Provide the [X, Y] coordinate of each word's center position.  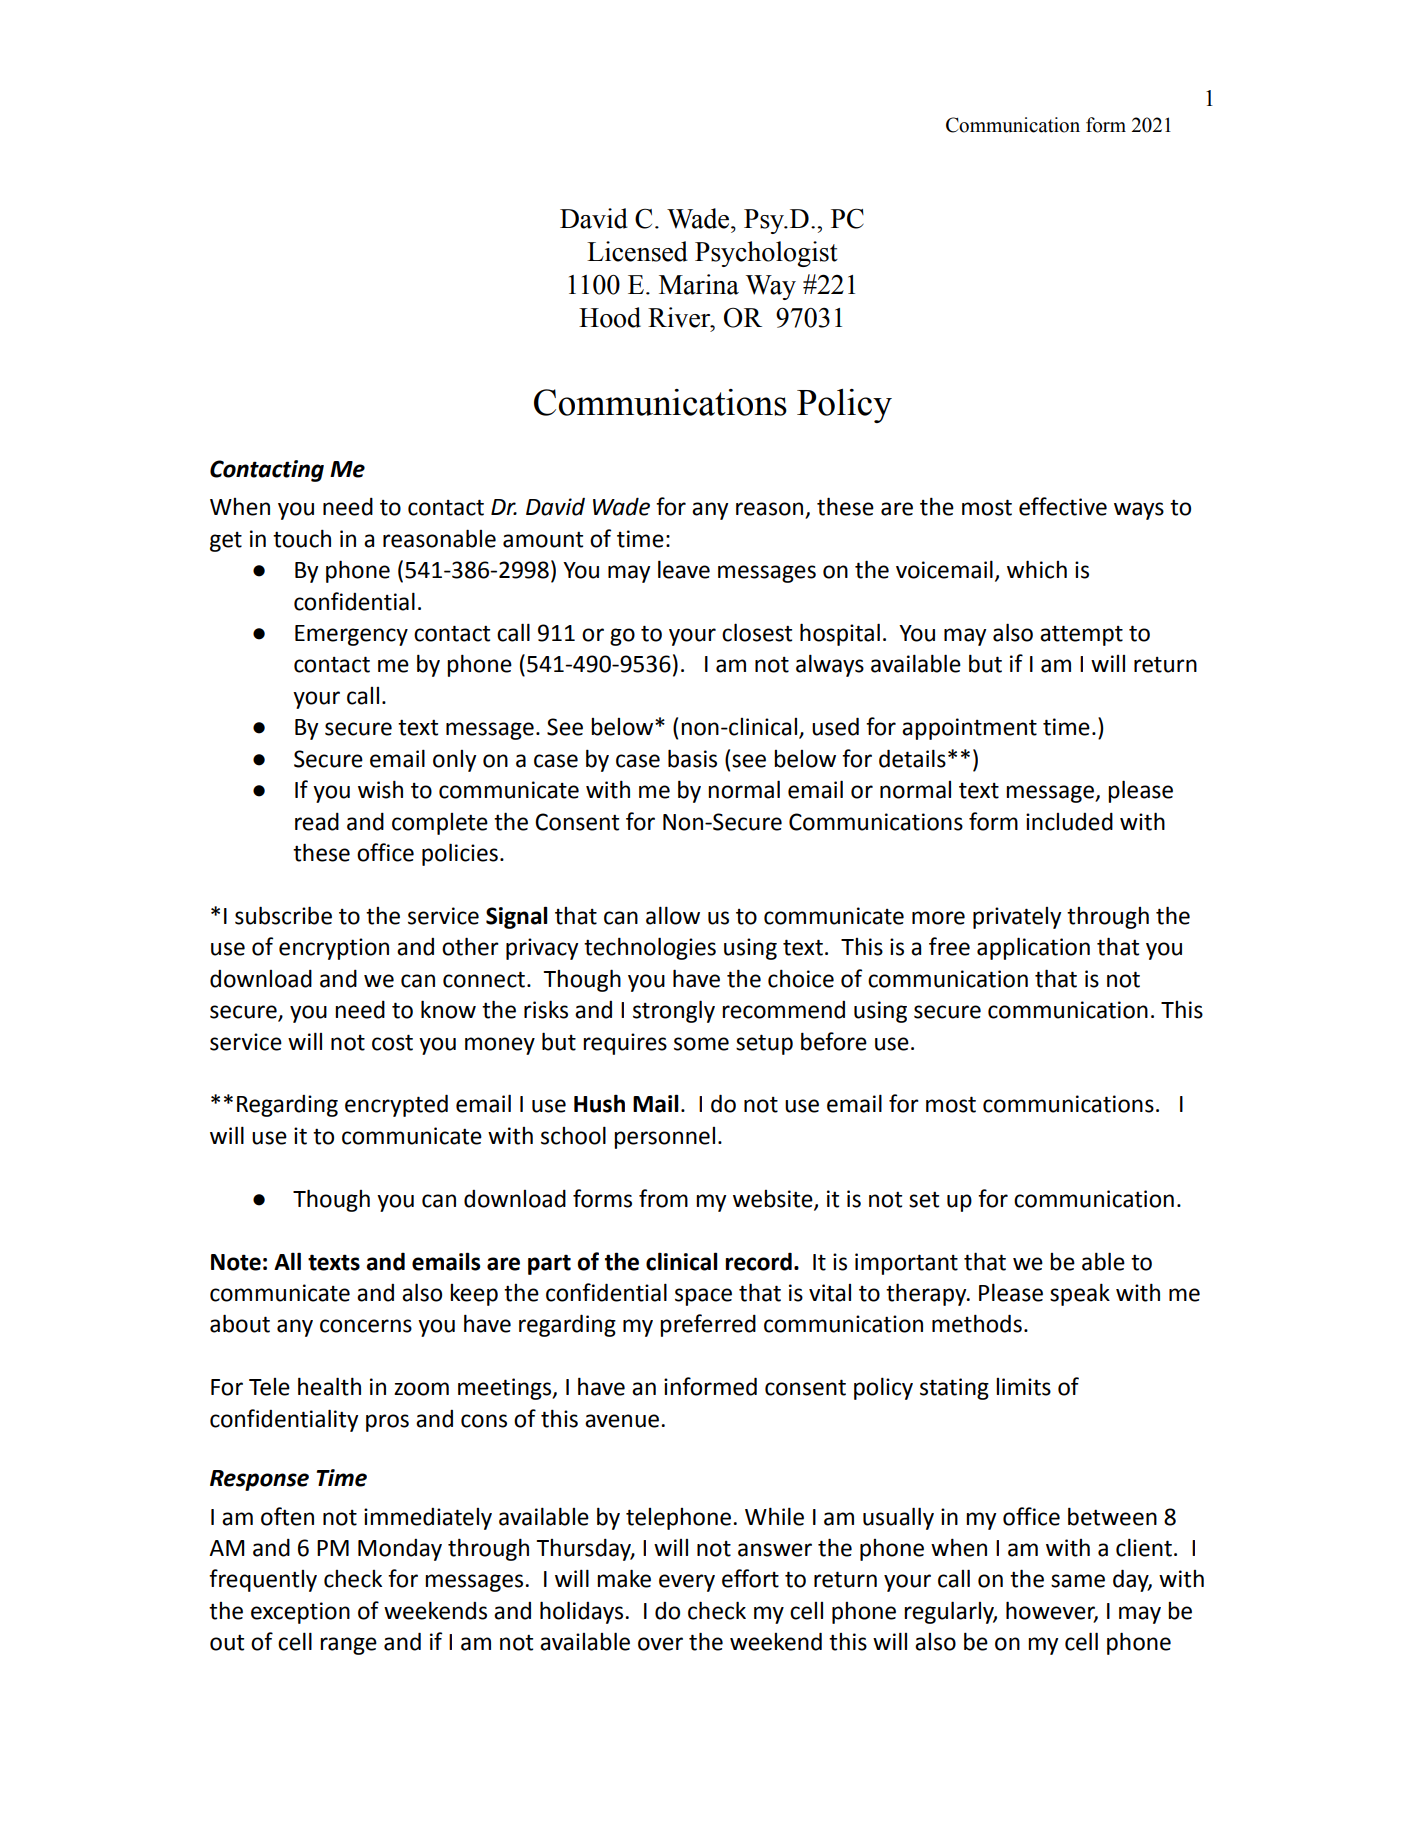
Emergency [351, 635]
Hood [610, 317]
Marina [699, 284]
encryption [334, 949]
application [1033, 948]
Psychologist [766, 254]
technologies [650, 948]
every [687, 1583]
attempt [1081, 635]
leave [684, 569]
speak [1080, 1294]
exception [300, 1613]
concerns [366, 1326]
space [703, 1297]
